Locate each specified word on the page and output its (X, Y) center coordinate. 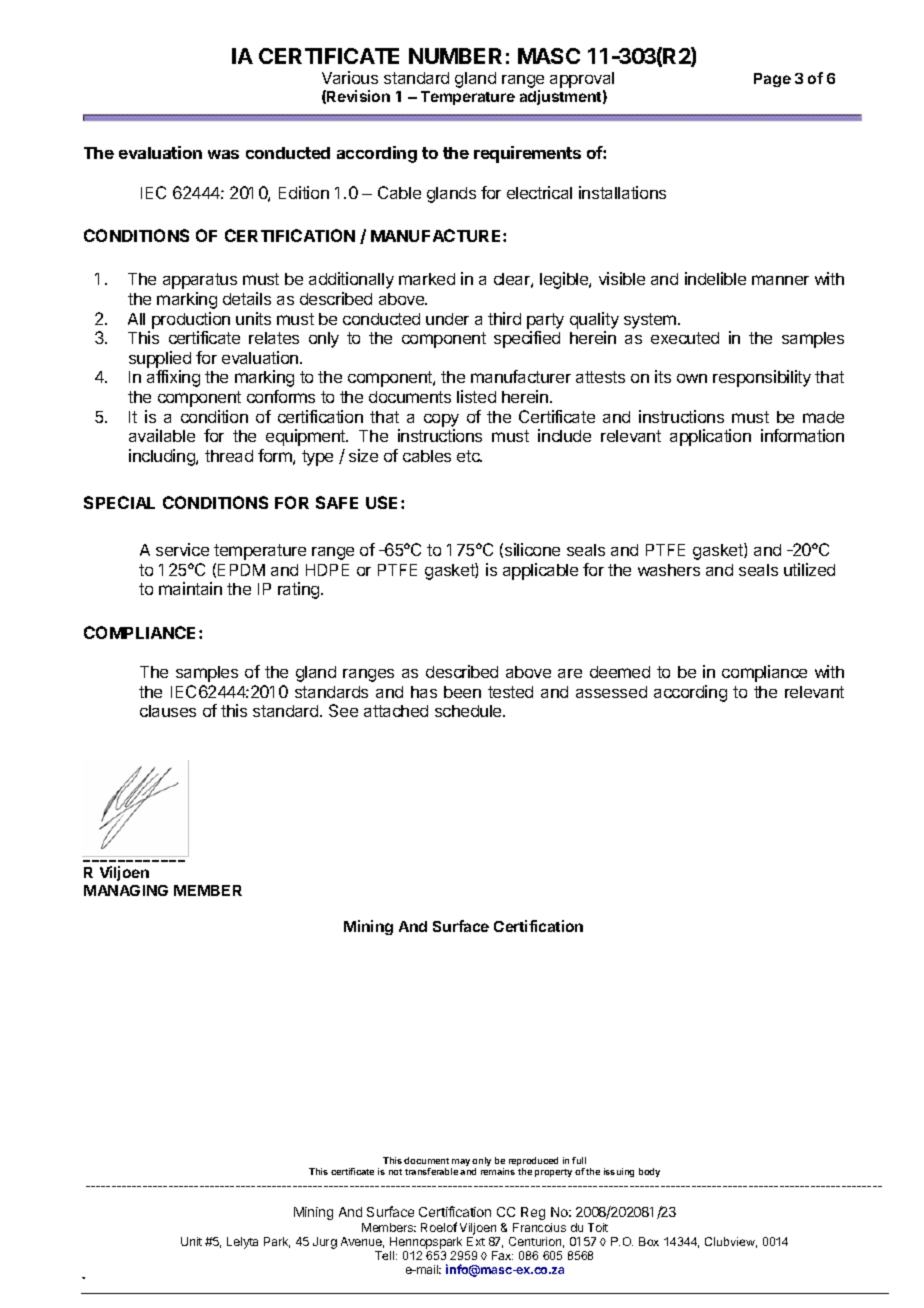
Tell (386, 1255)
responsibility (762, 378)
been (462, 692)
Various (350, 77)
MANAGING (126, 890)
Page (772, 80)
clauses (168, 711)
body (649, 1172)
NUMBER (455, 56)
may (460, 1164)
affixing (173, 378)
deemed (620, 672)
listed (476, 396)
